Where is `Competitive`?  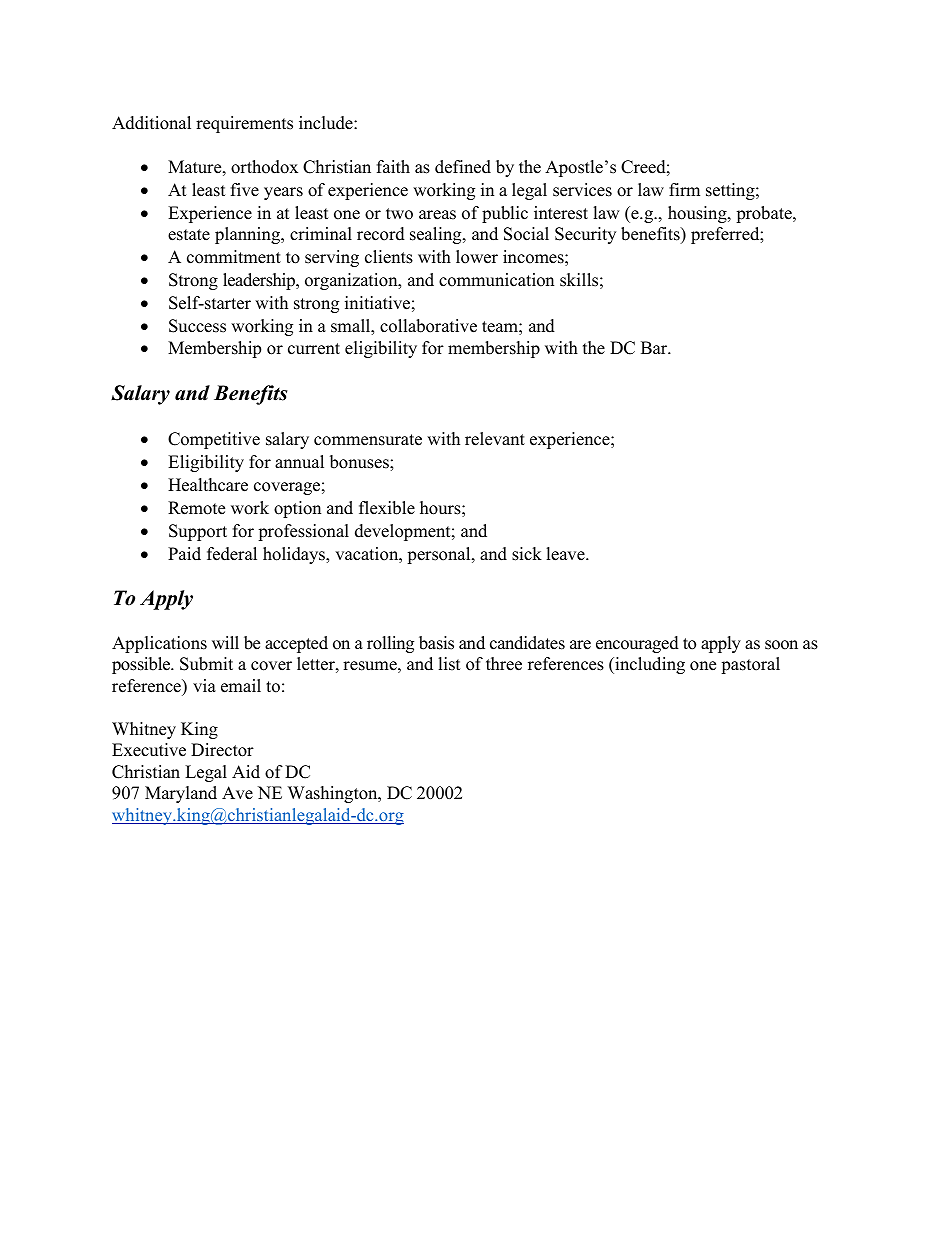
Competitive is located at coordinates (214, 440).
